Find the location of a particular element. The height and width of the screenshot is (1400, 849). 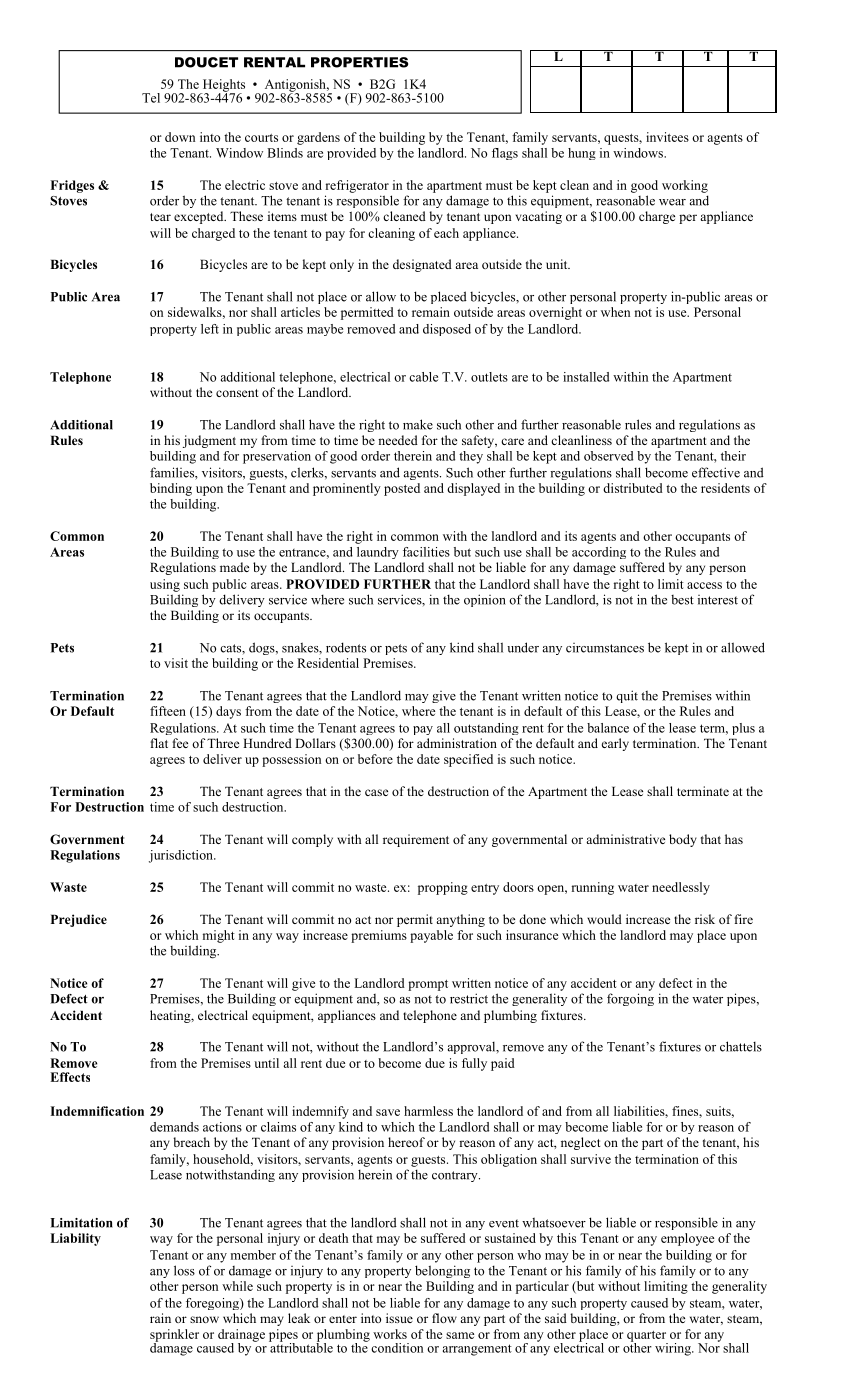

issue is located at coordinates (399, 1318).
